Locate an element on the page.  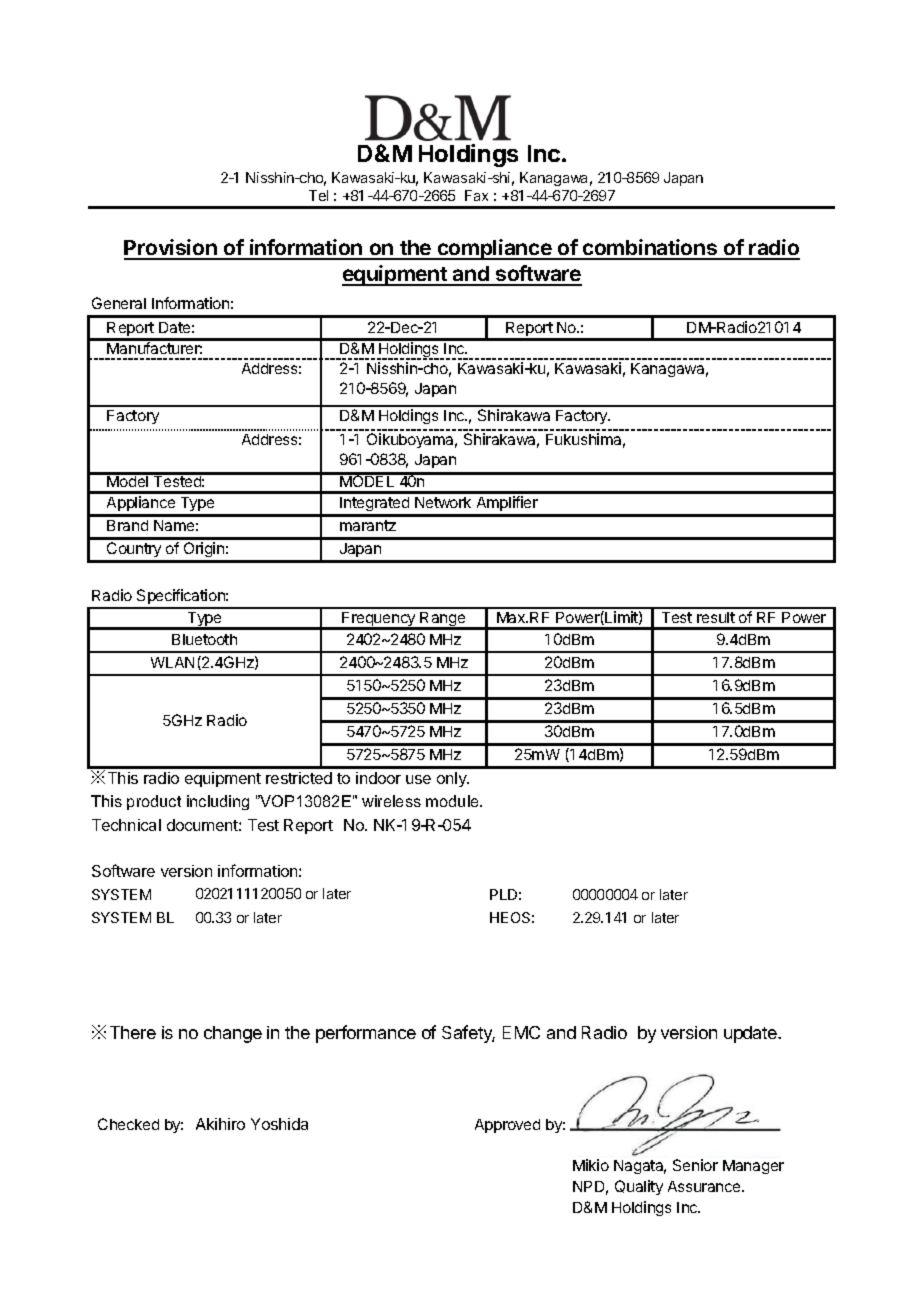
General is located at coordinates (119, 303).
